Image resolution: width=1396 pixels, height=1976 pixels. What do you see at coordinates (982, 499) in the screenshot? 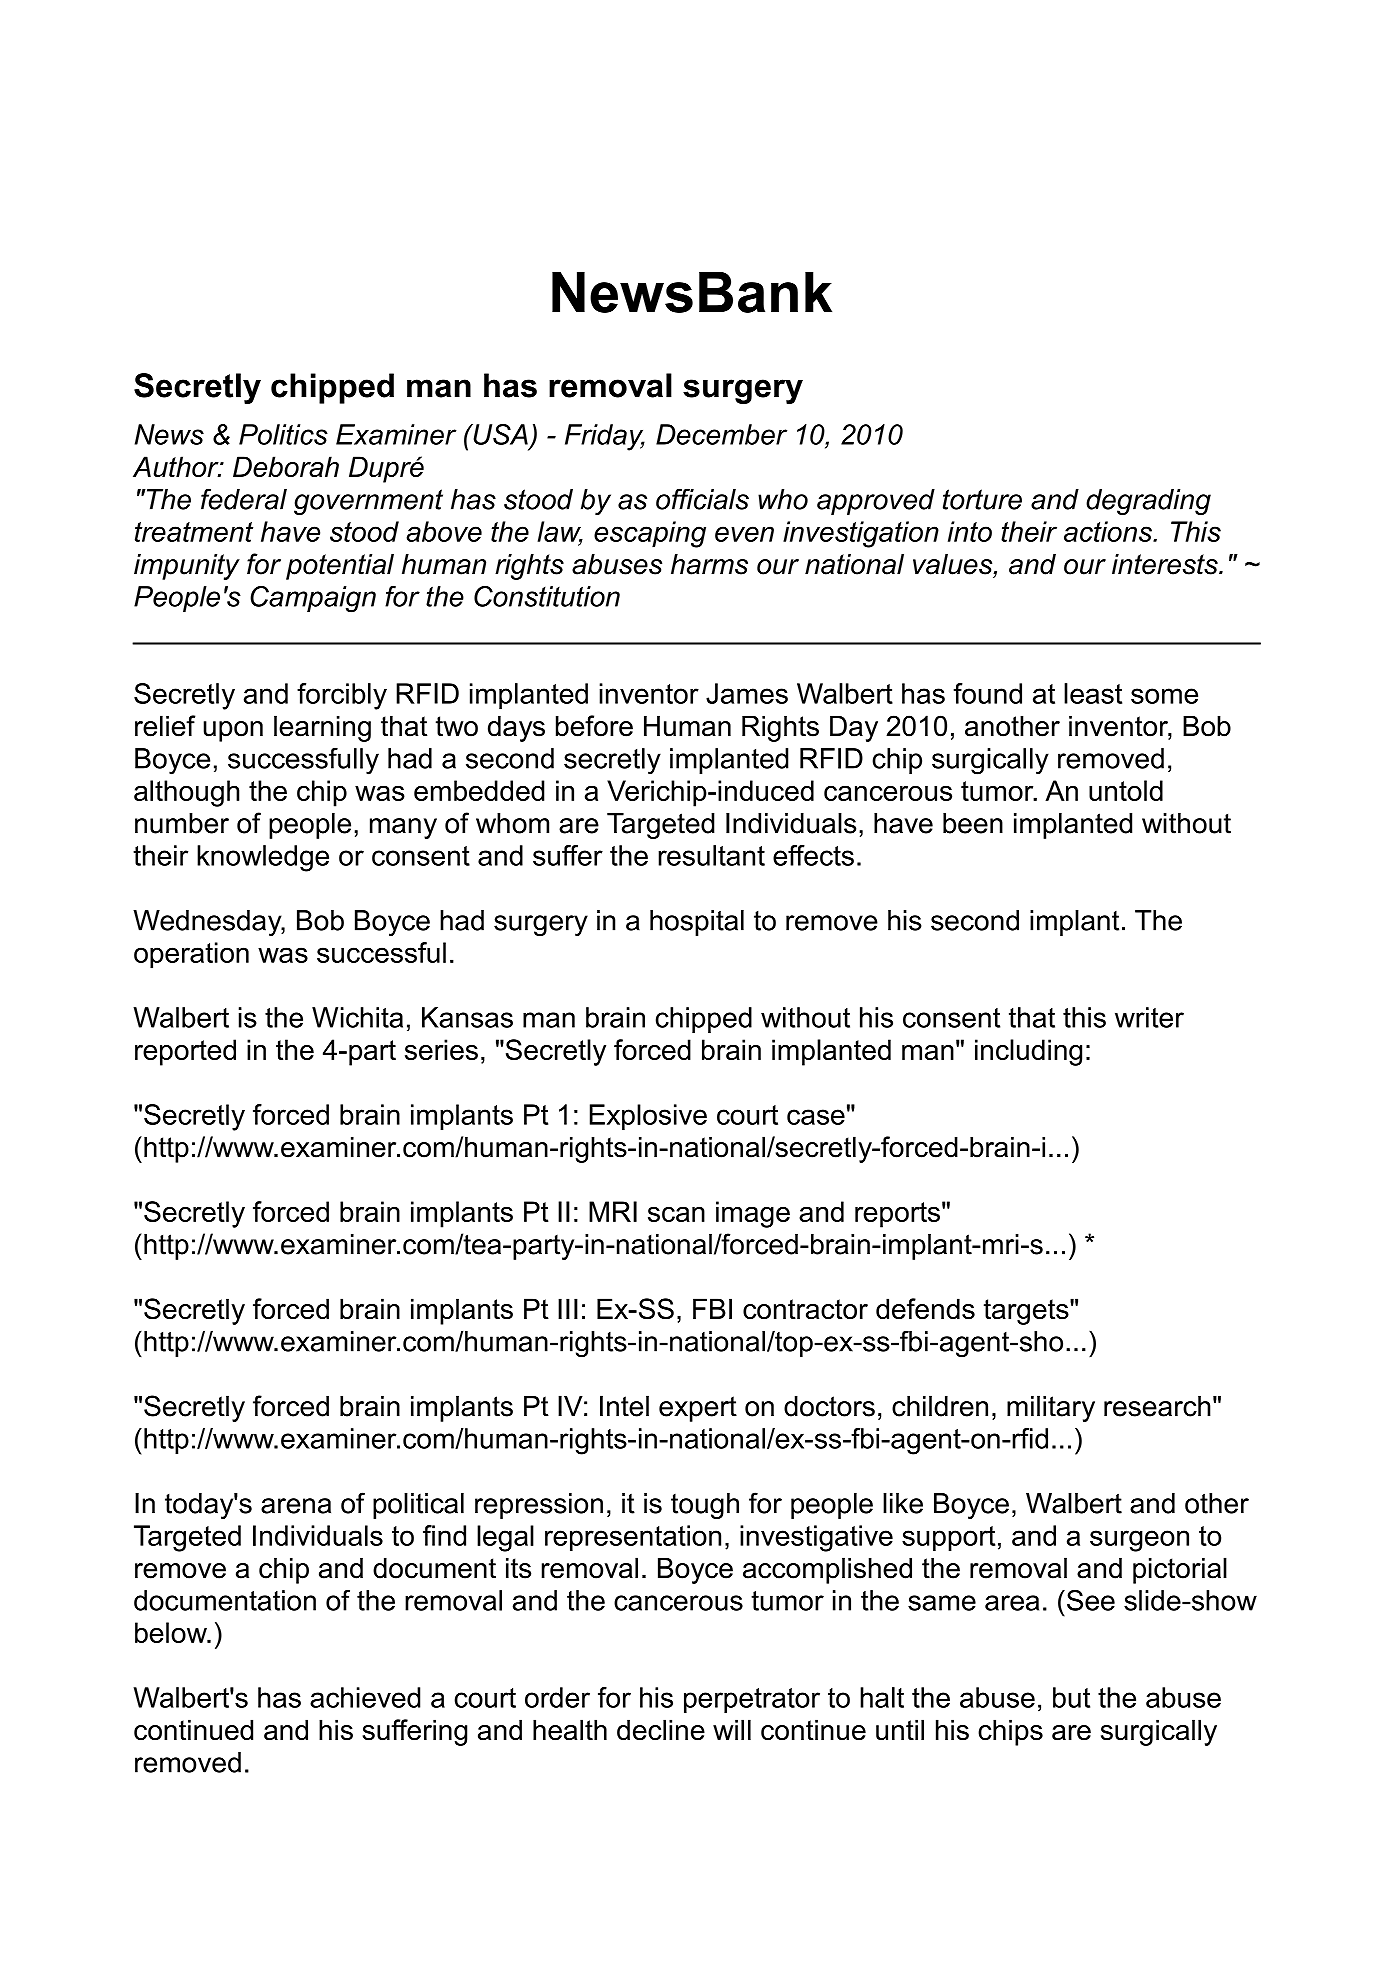
I see `torture` at bounding box center [982, 499].
